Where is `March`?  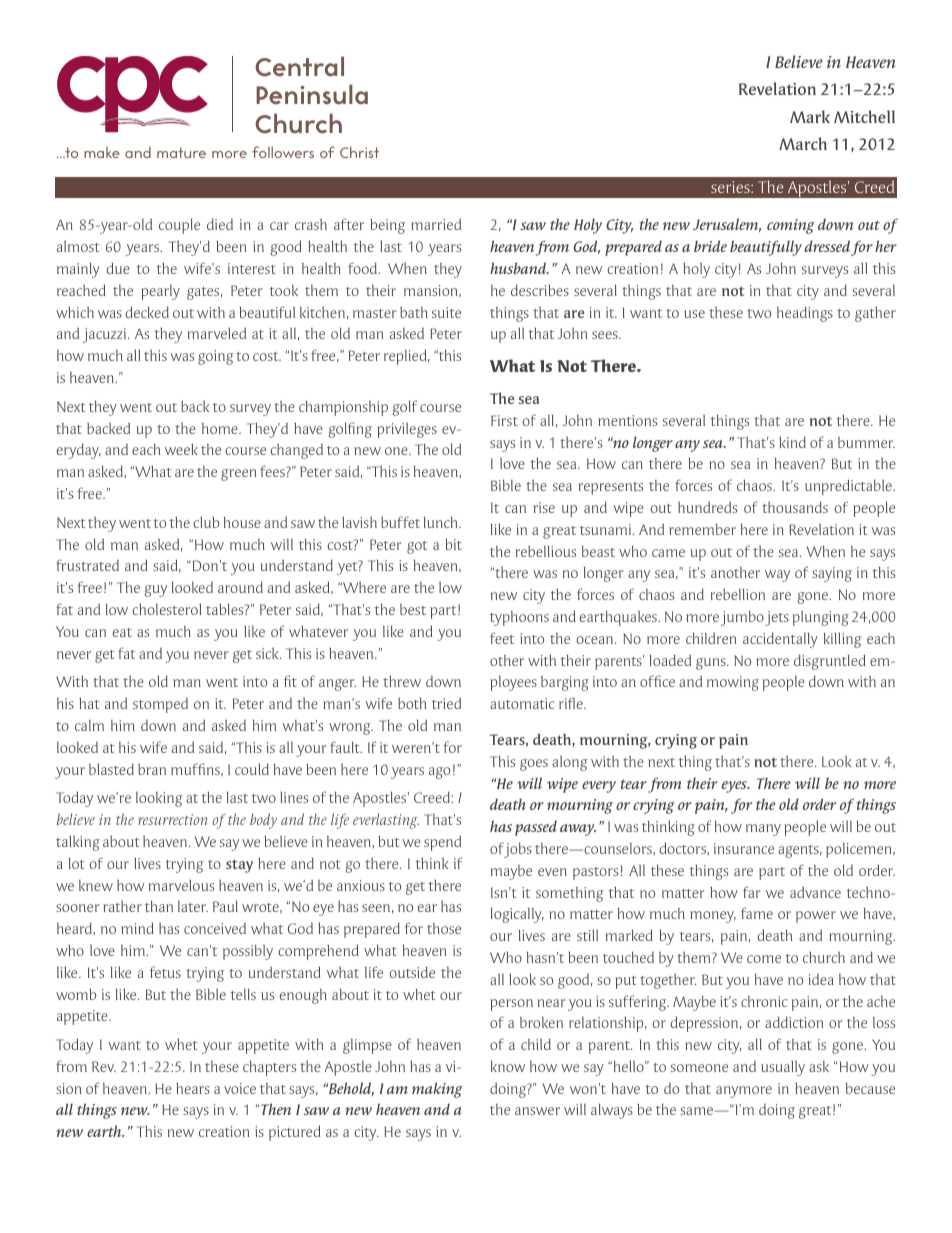 March is located at coordinates (803, 143).
